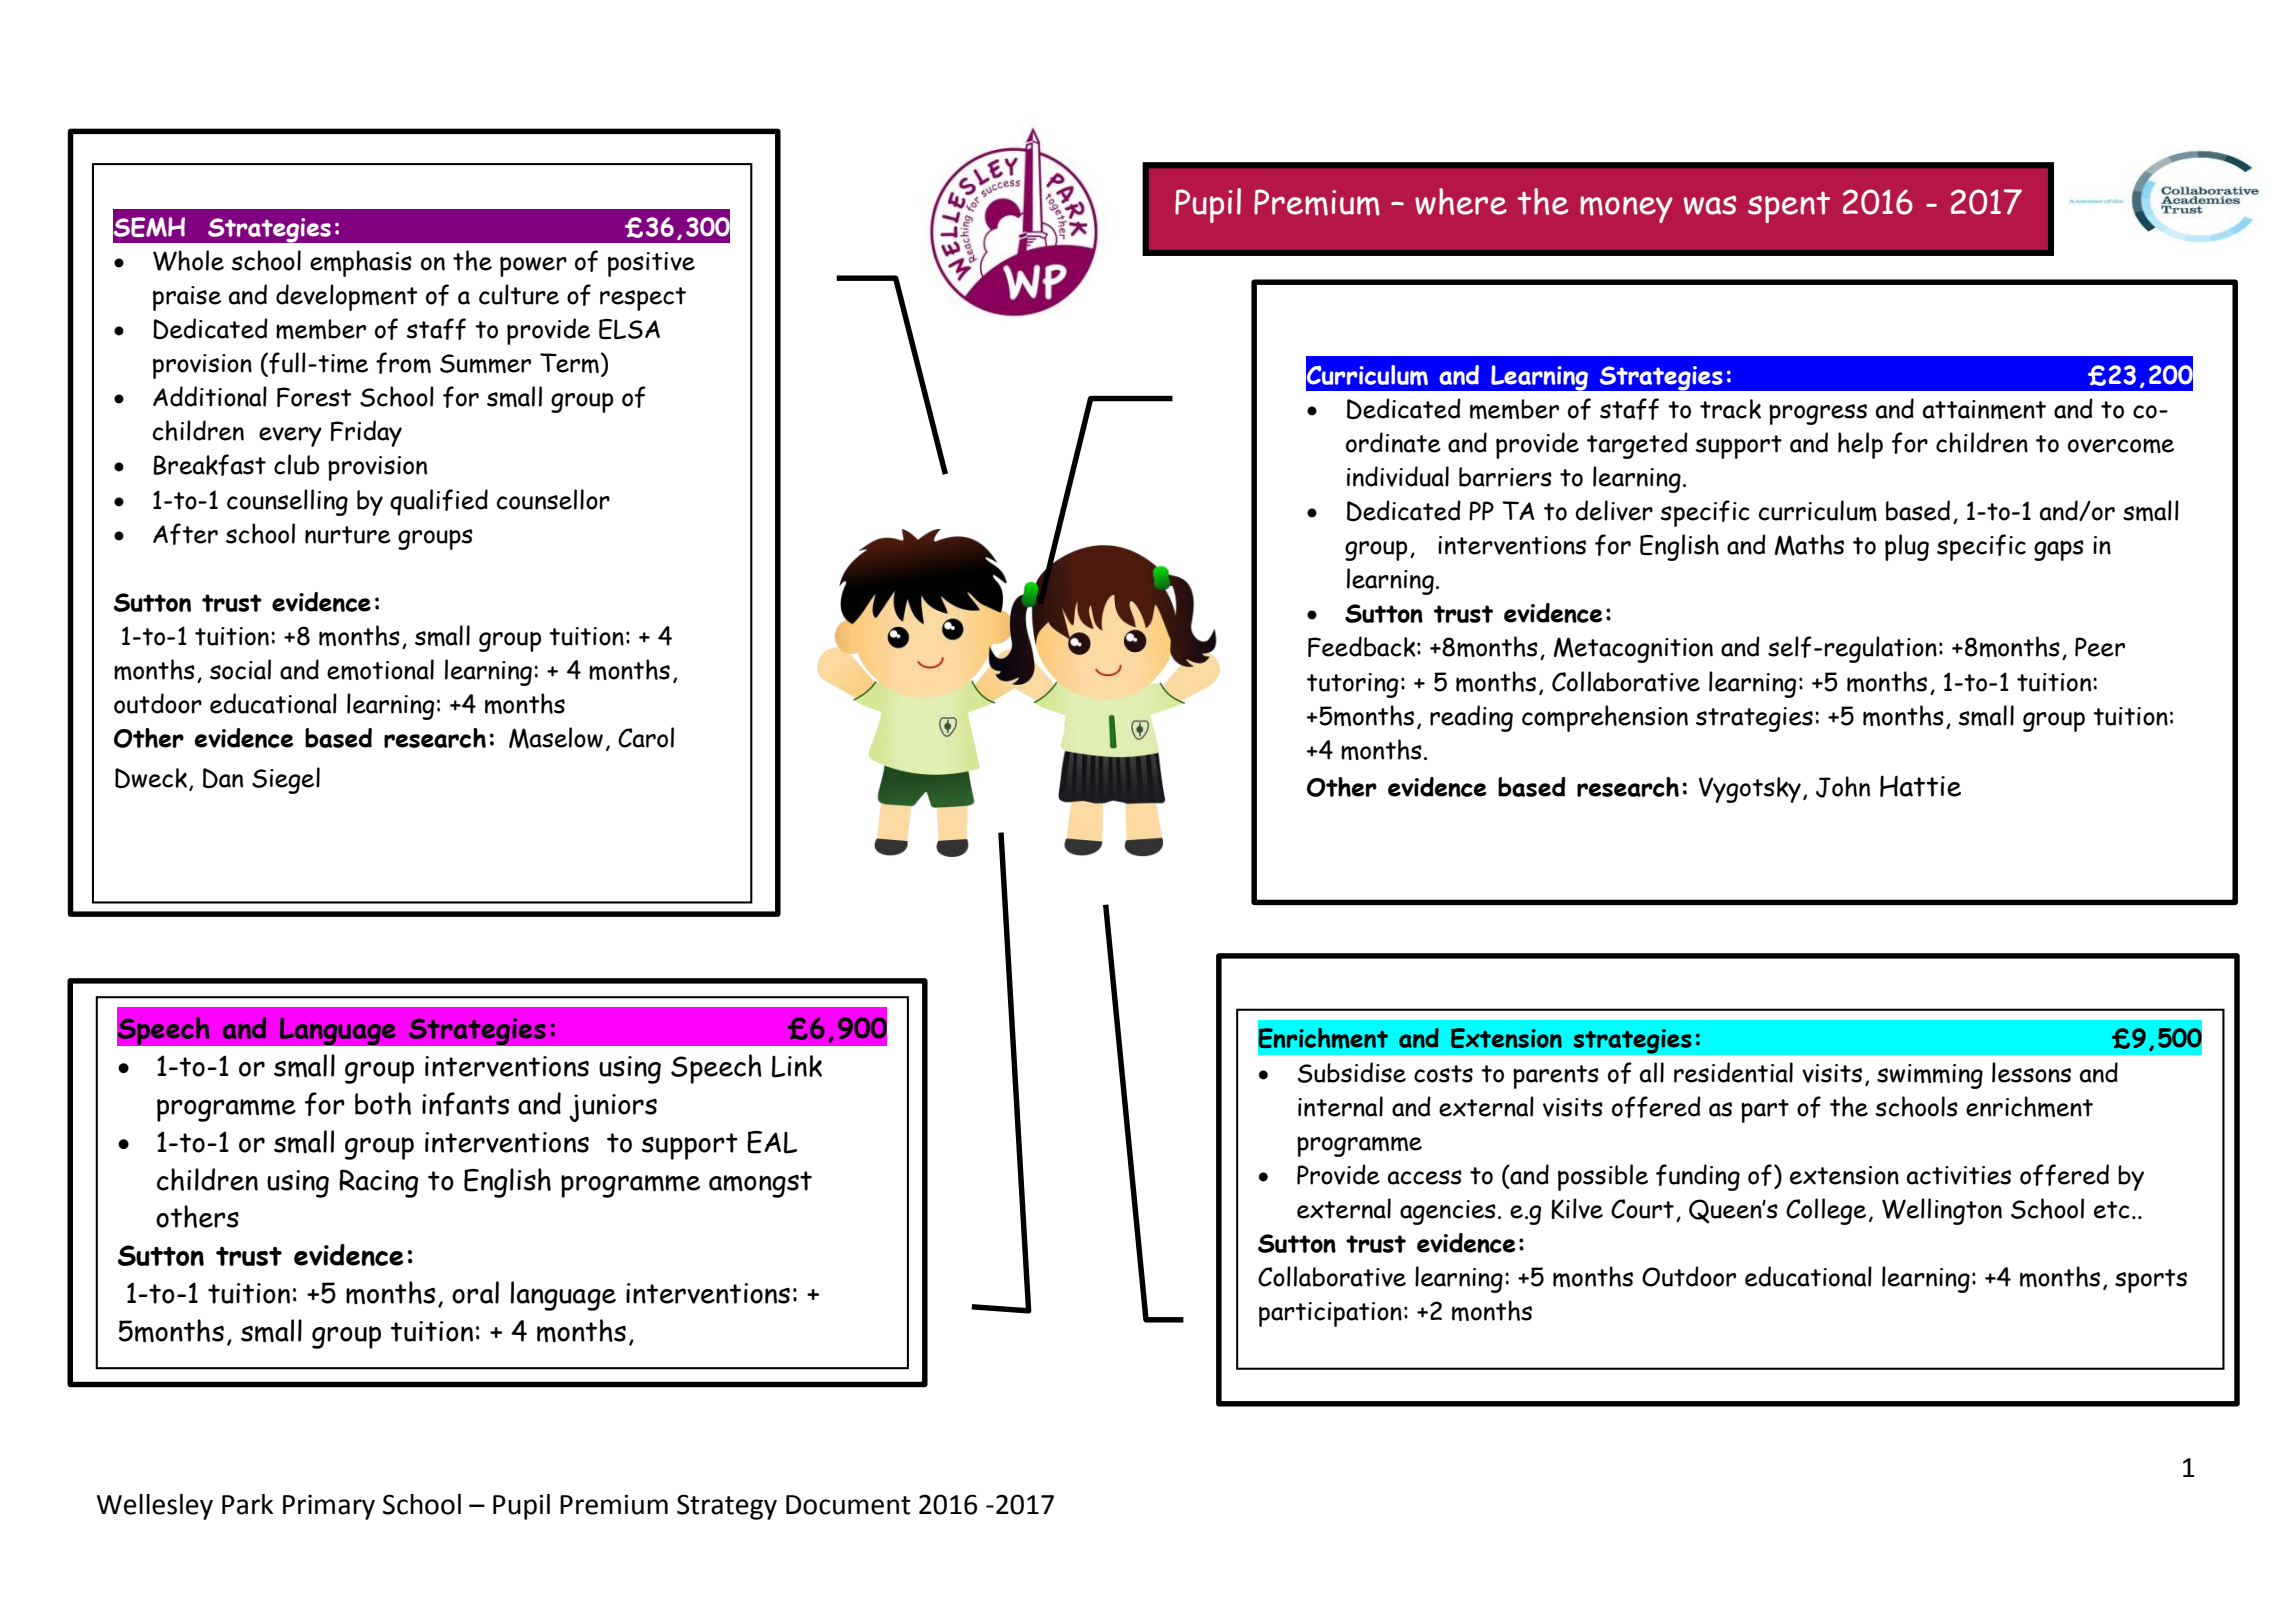  I want to click on emphasis, so click(361, 263).
